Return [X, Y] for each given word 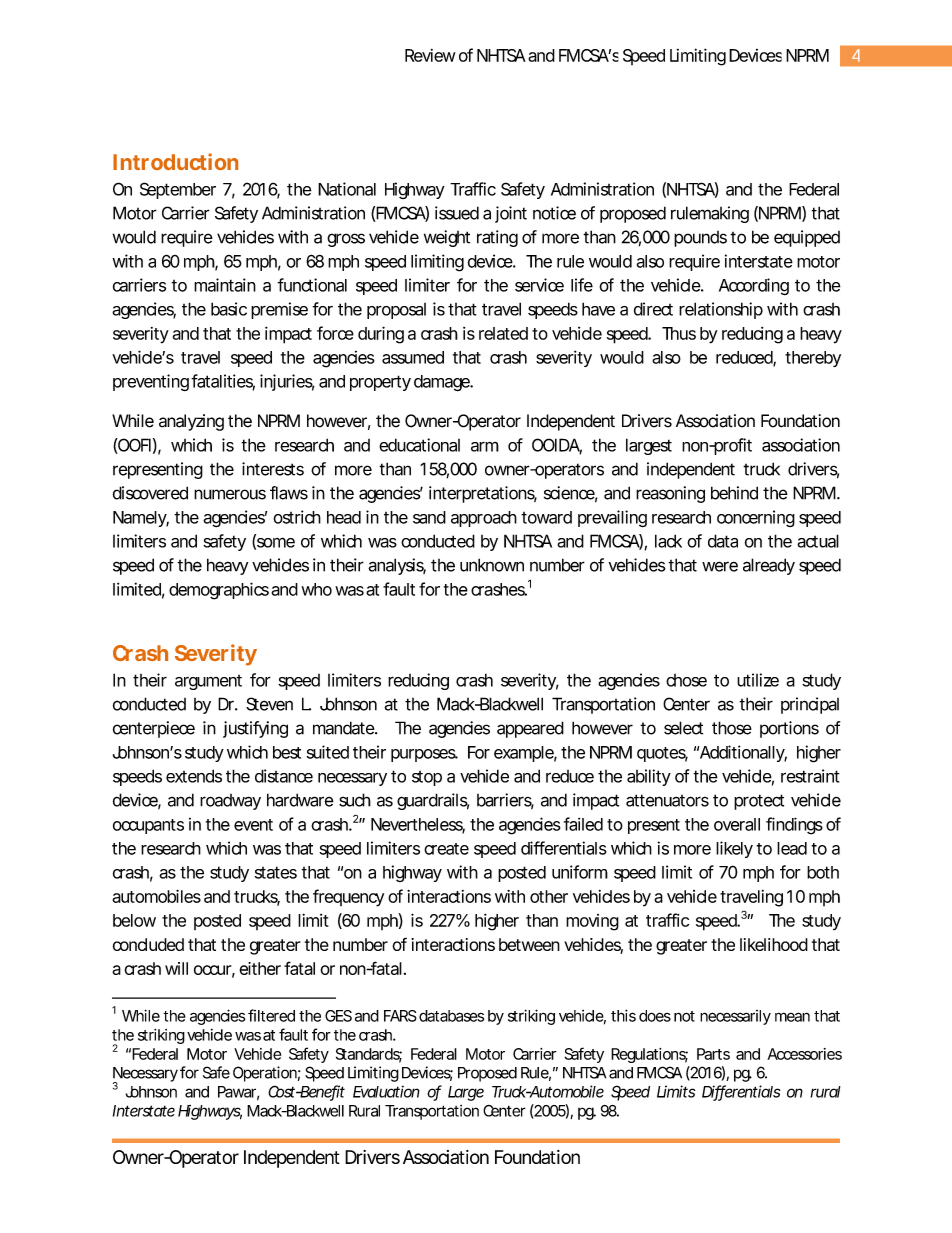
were [720, 566]
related [503, 333]
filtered [271, 1015]
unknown [492, 565]
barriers [505, 801]
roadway [230, 802]
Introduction [175, 161]
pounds [700, 239]
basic [229, 309]
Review [430, 55]
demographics [219, 591]
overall [737, 824]
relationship [721, 310]
